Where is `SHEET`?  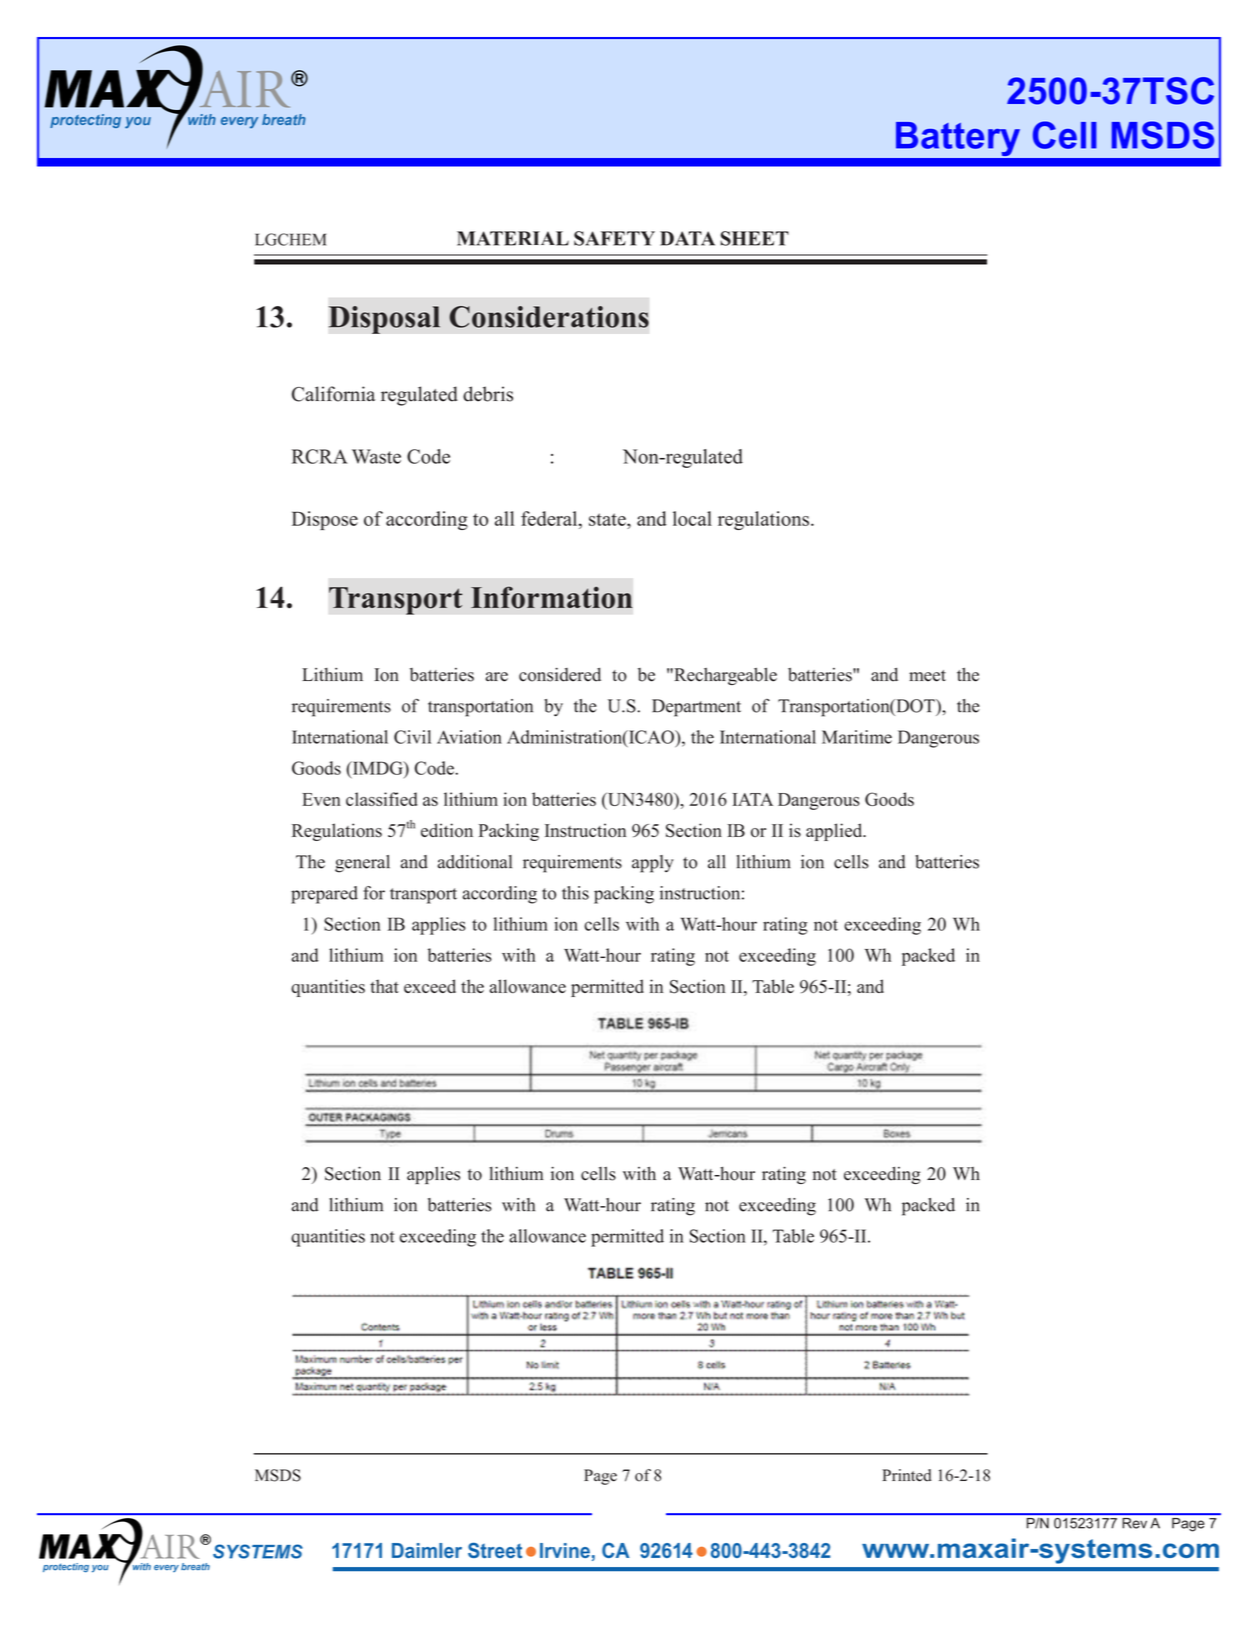
SHEET is located at coordinates (754, 238).
